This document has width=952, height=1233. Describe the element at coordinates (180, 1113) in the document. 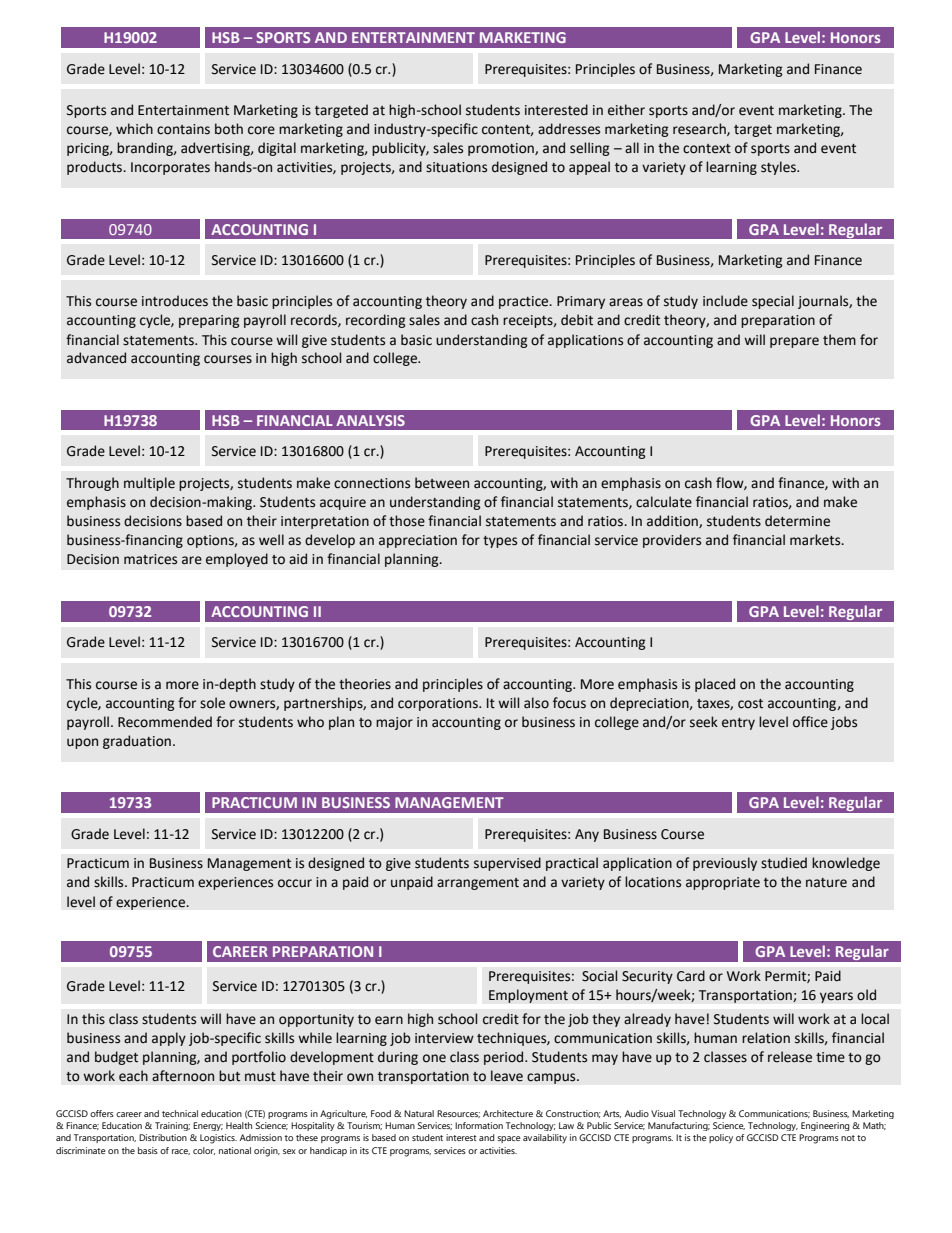

I see `technical` at that location.
